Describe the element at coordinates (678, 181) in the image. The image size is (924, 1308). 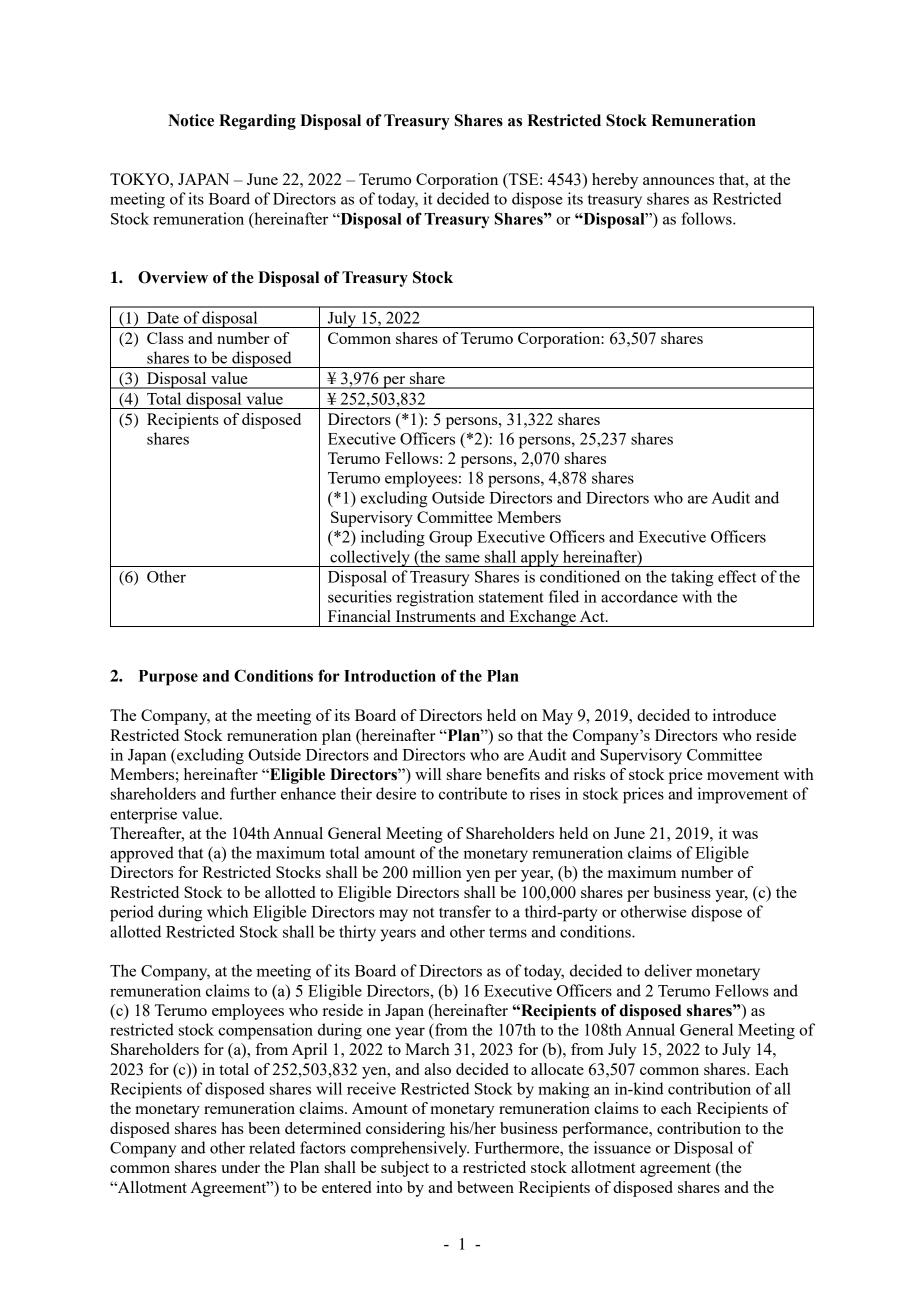
I see `announces` at that location.
